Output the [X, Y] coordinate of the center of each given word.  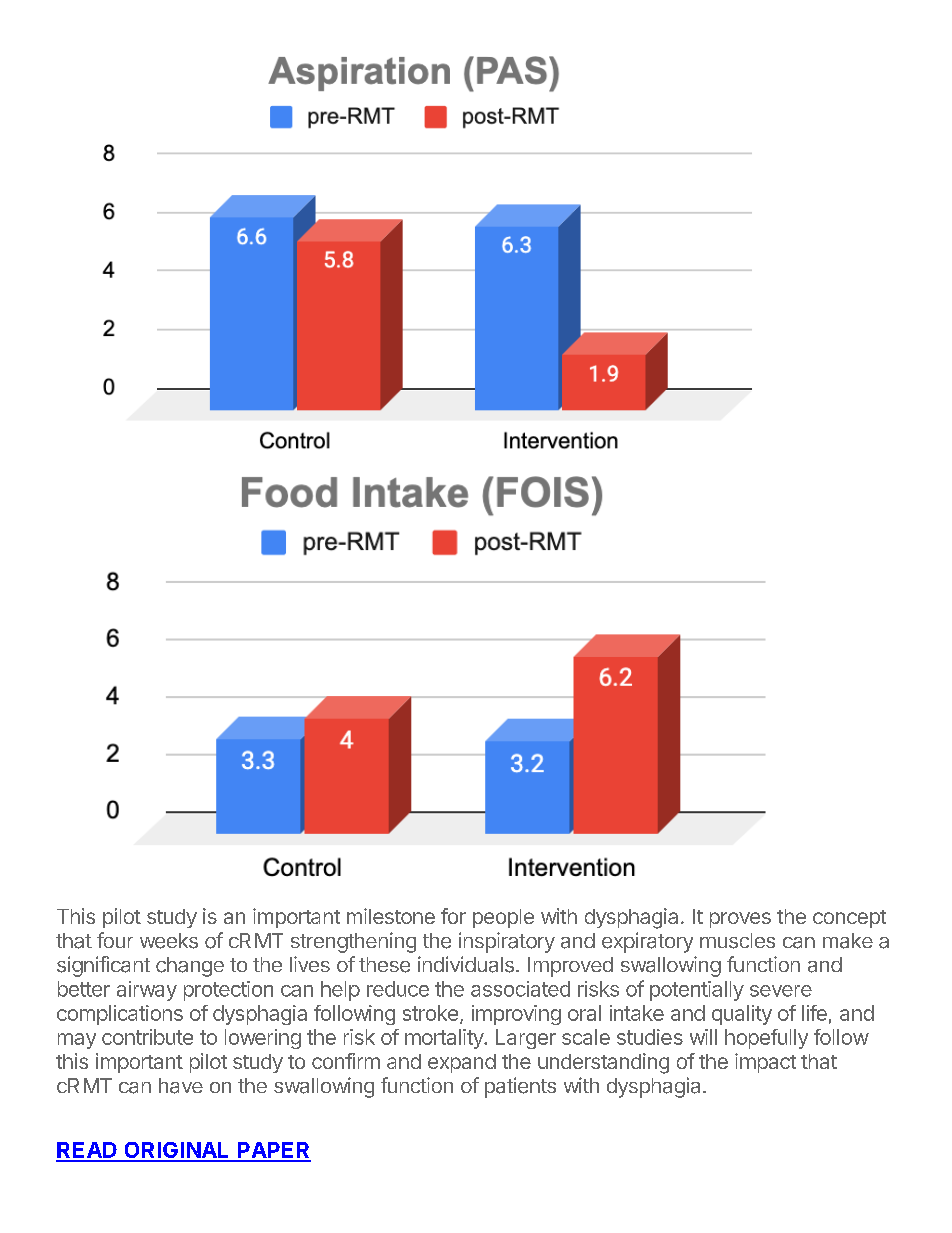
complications [120, 1015]
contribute [147, 1037]
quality [742, 1015]
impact [765, 1063]
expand [462, 1063]
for [453, 916]
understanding [603, 1063]
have [181, 1086]
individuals [466, 964]
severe [781, 991]
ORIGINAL [177, 1151]
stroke [430, 1013]
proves [740, 920]
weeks [169, 941]
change [190, 967]
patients [520, 1087]
